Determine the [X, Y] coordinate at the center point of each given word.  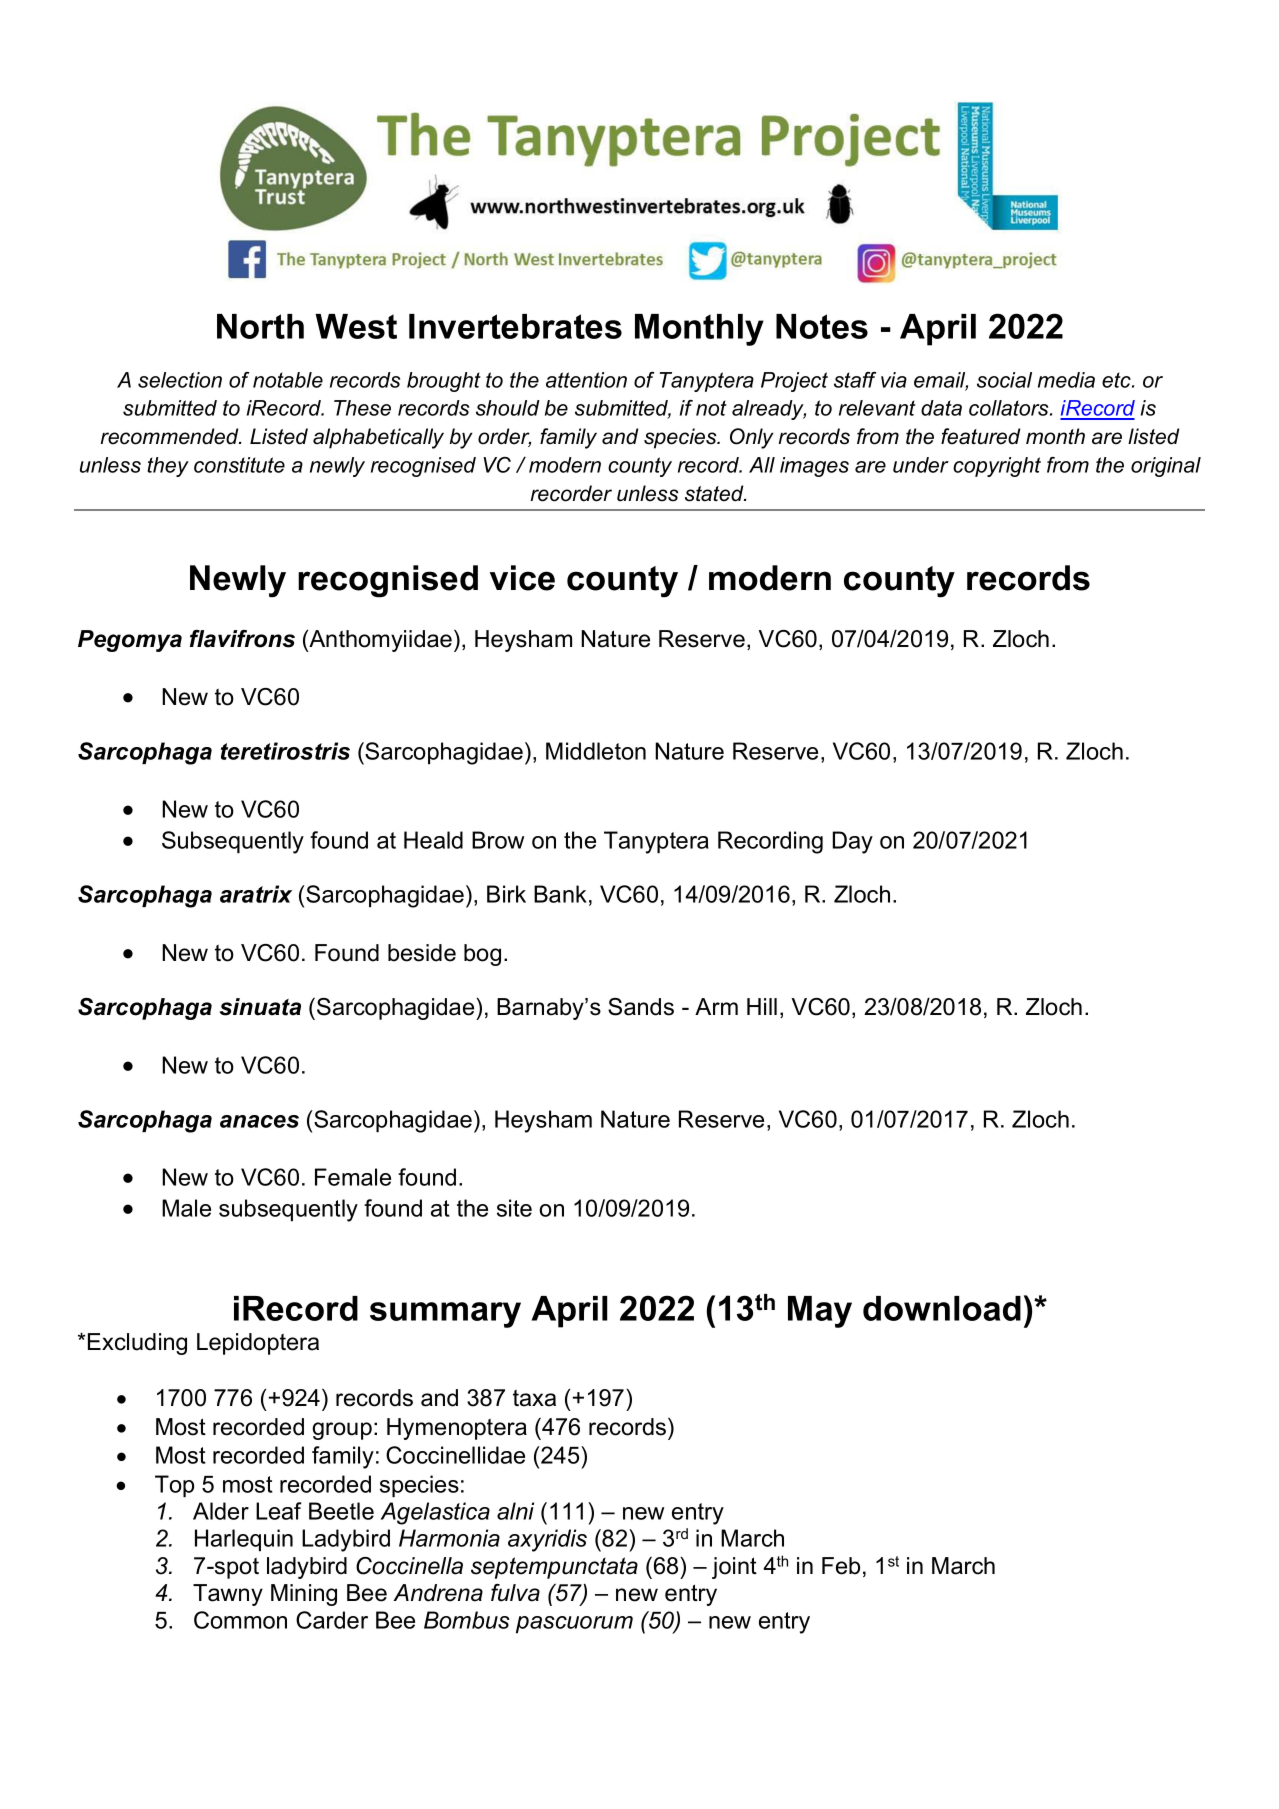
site [514, 1208]
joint [734, 1568]
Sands [641, 1007]
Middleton [596, 751]
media [1066, 380]
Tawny [228, 1595]
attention [586, 380]
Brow [498, 840]
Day [853, 842]
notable [288, 380]
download [942, 1308]
